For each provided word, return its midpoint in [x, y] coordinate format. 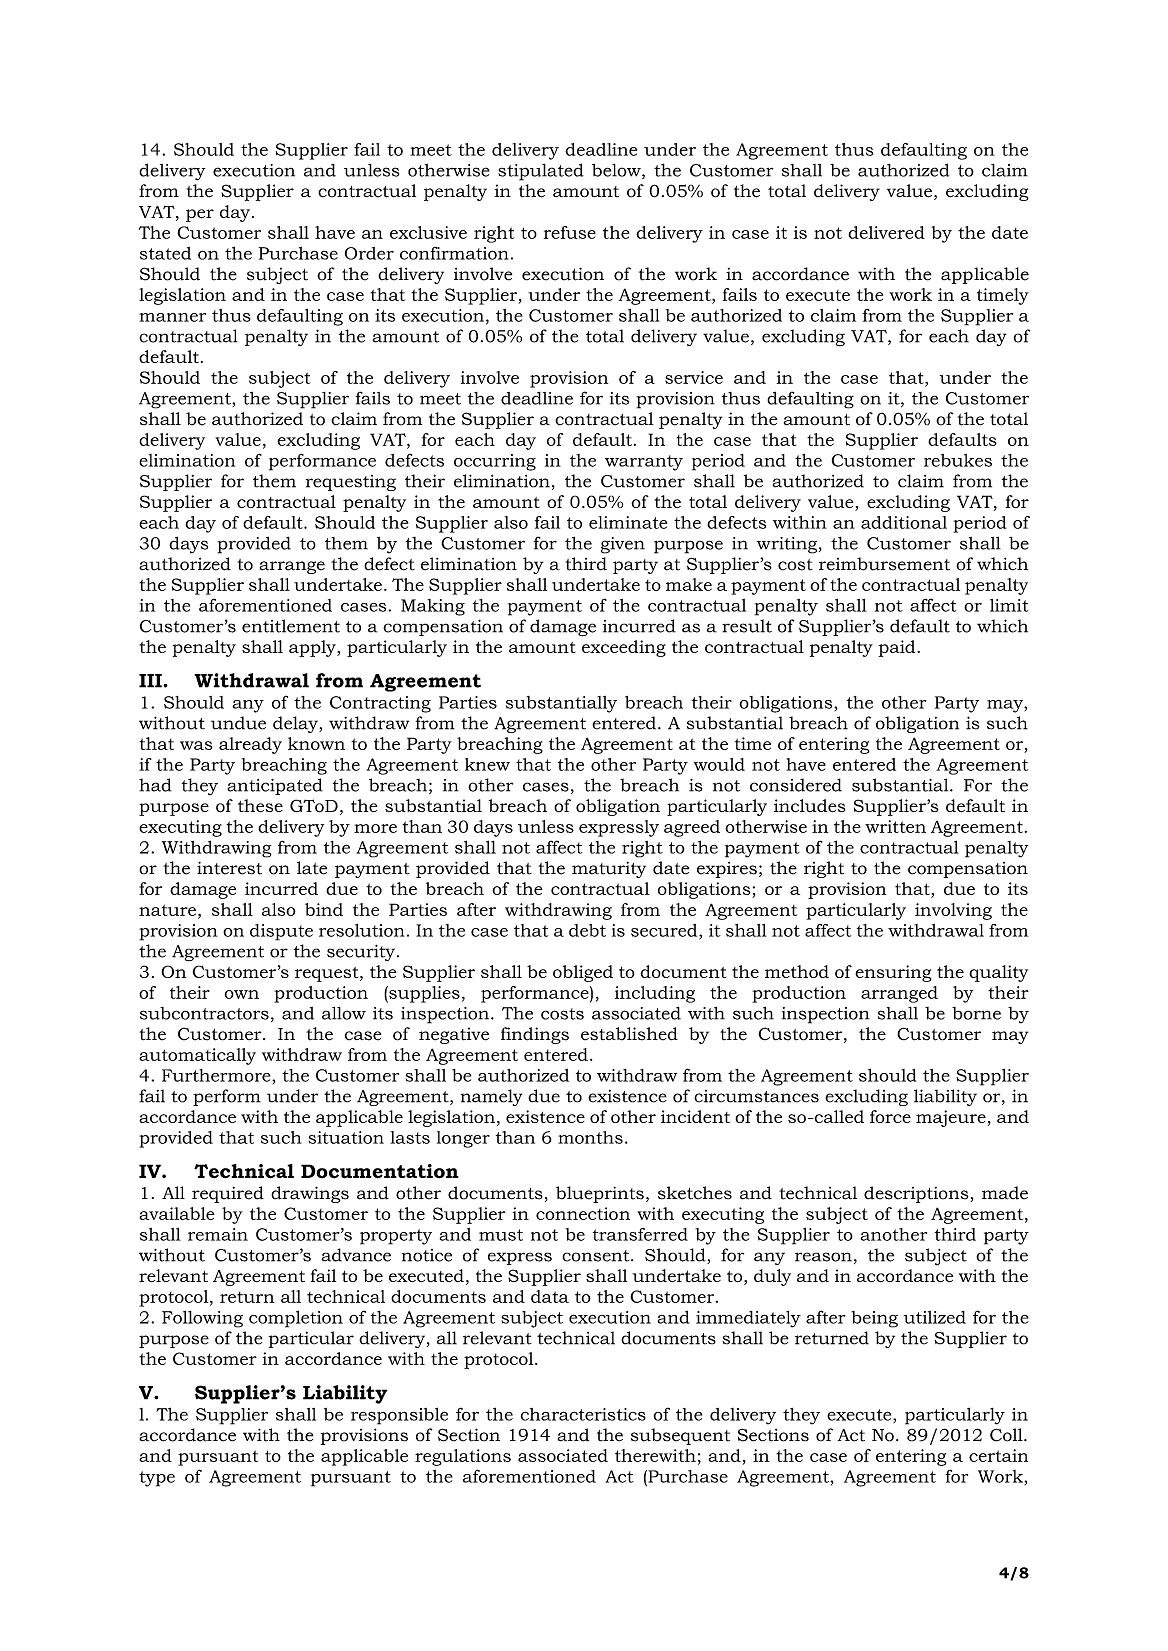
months [590, 1137]
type [157, 1479]
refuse [570, 232]
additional [904, 522]
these [260, 806]
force [890, 1116]
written [895, 826]
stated [165, 253]
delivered [886, 232]
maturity [609, 869]
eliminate [628, 522]
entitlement [291, 626]
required [228, 1194]
